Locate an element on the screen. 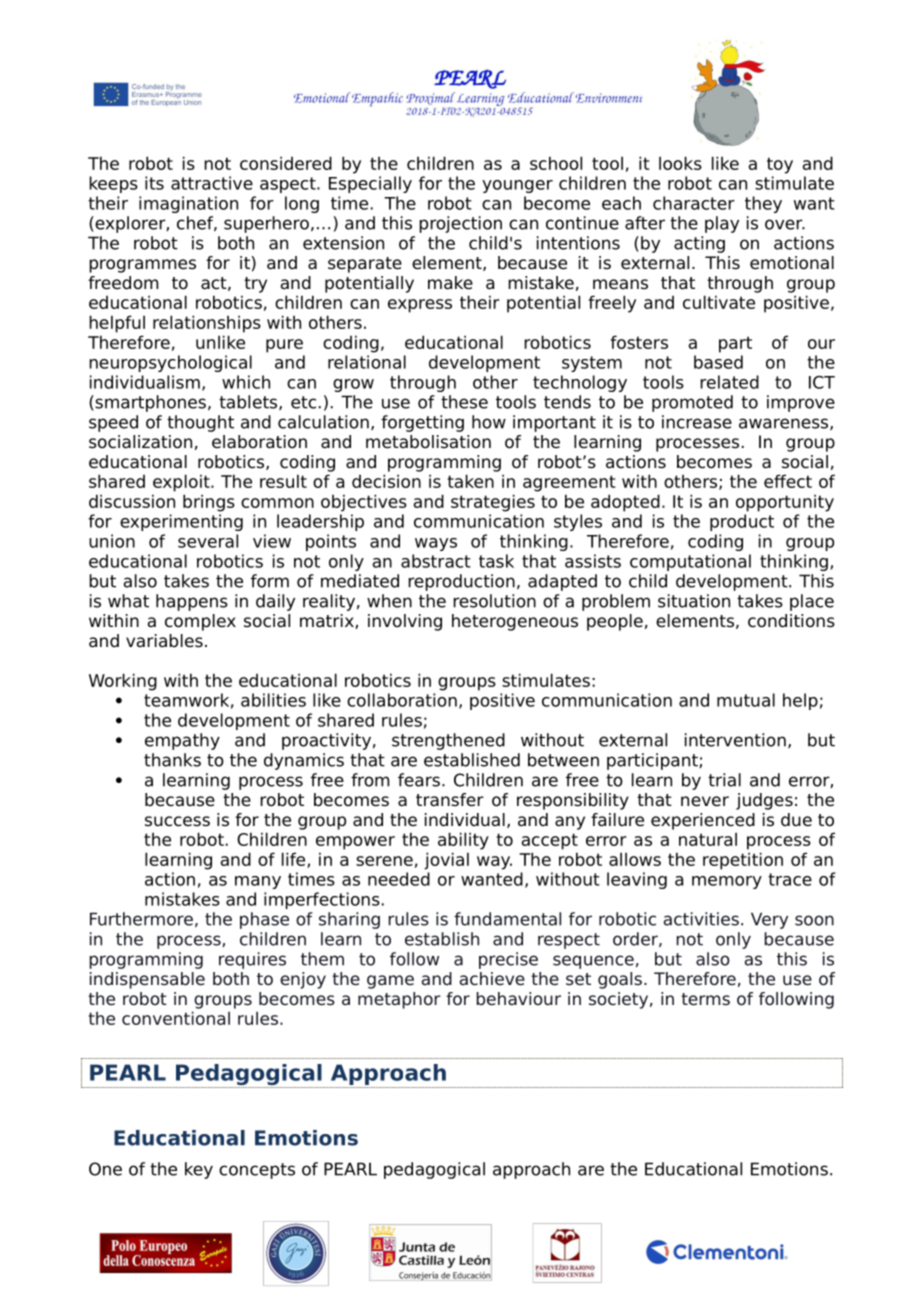  how is located at coordinates (489, 422).
